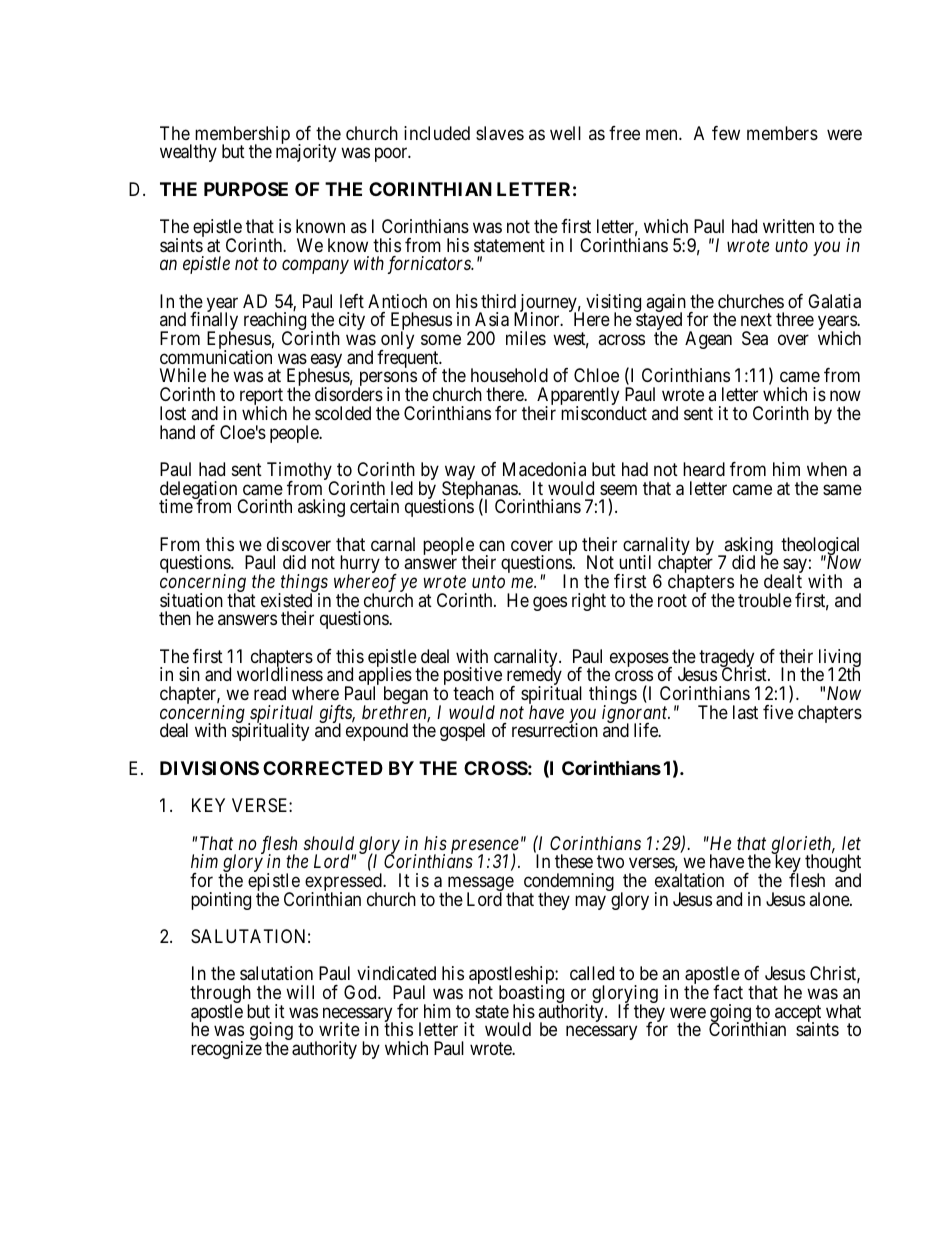  I want to click on accept, so click(798, 1014).
